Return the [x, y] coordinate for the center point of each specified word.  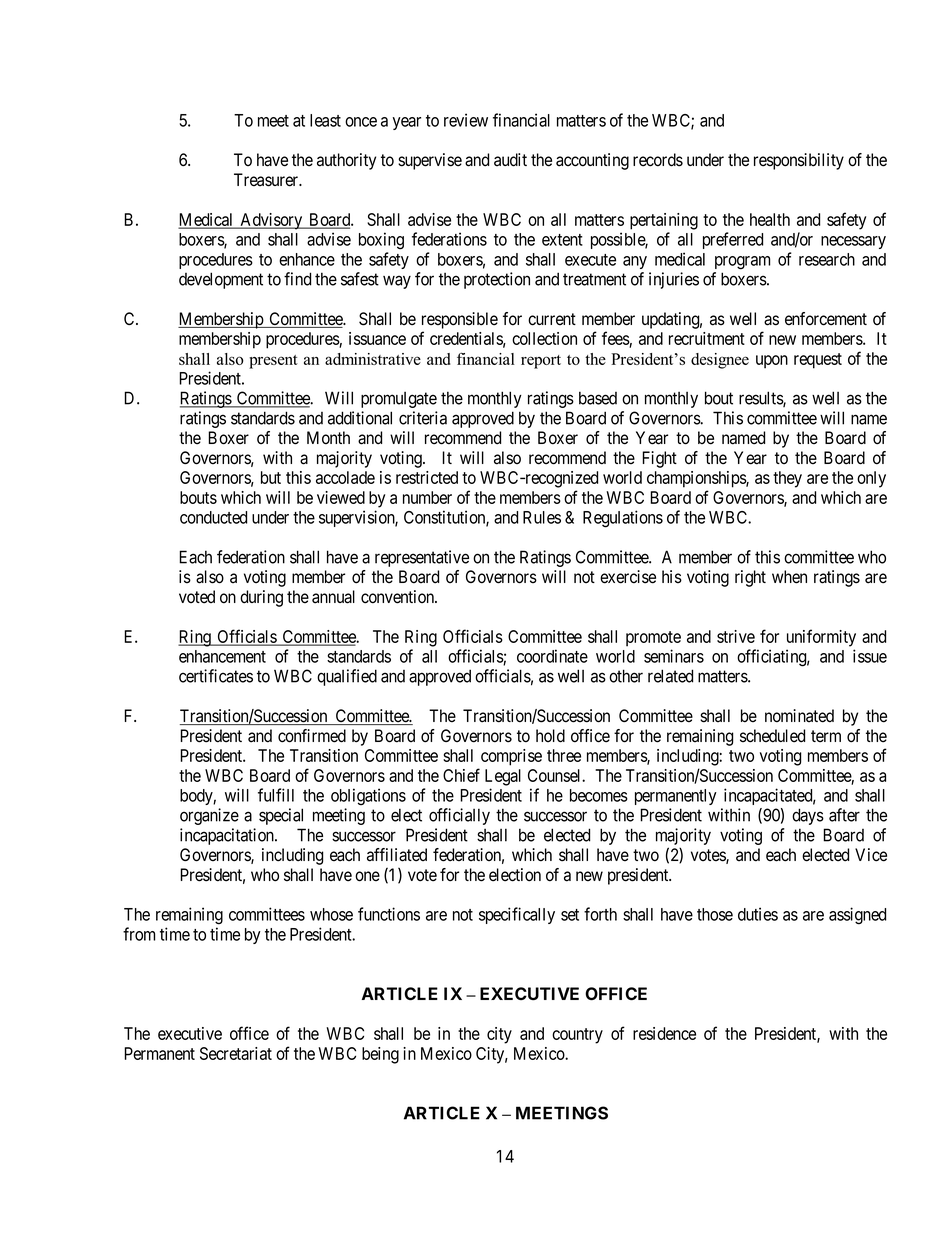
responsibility [799, 161]
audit [510, 160]
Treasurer [267, 180]
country [577, 1036]
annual [333, 597]
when [789, 577]
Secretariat [236, 1053]
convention [399, 597]
